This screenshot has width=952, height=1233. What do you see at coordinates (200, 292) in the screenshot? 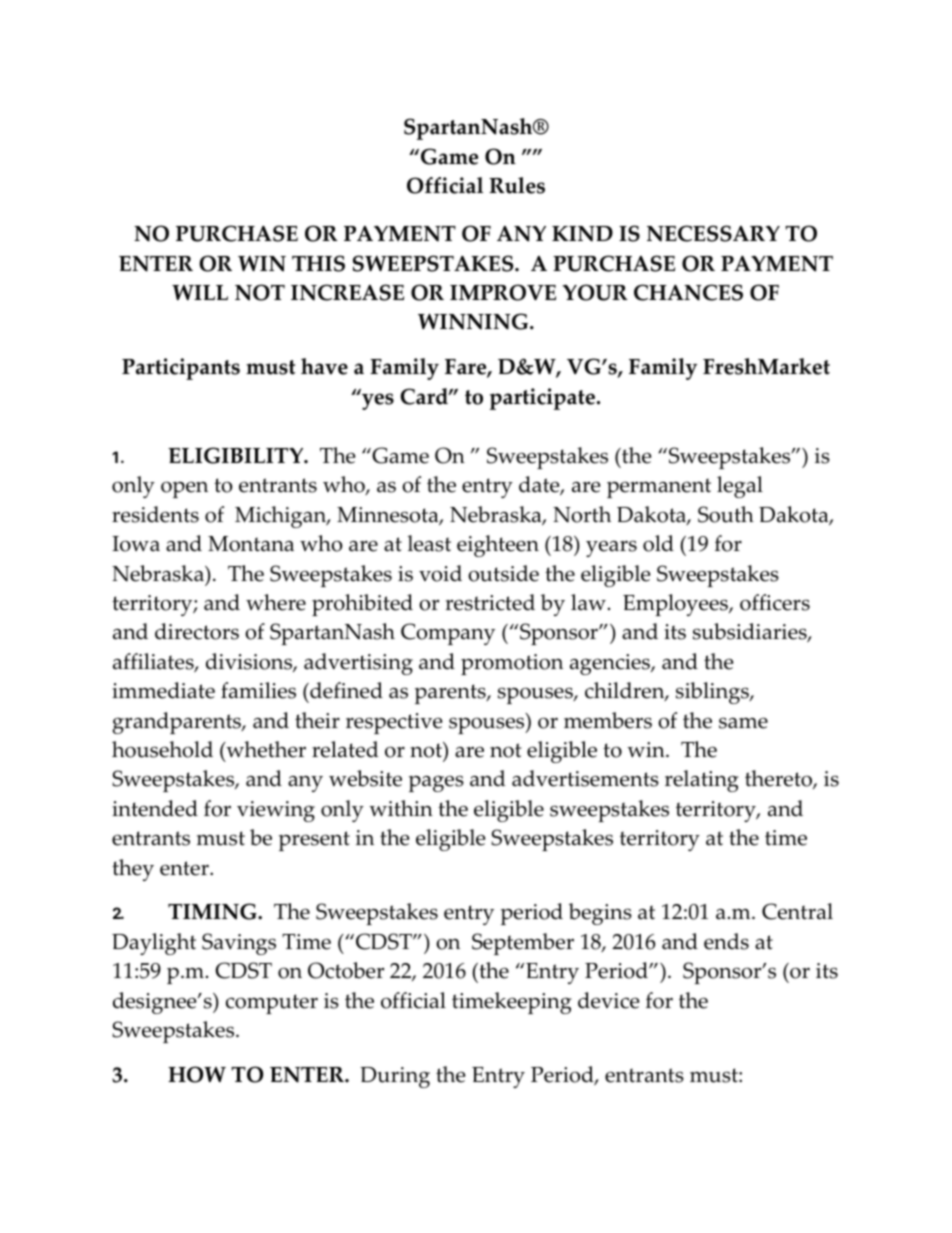
I see `WILL` at bounding box center [200, 292].
